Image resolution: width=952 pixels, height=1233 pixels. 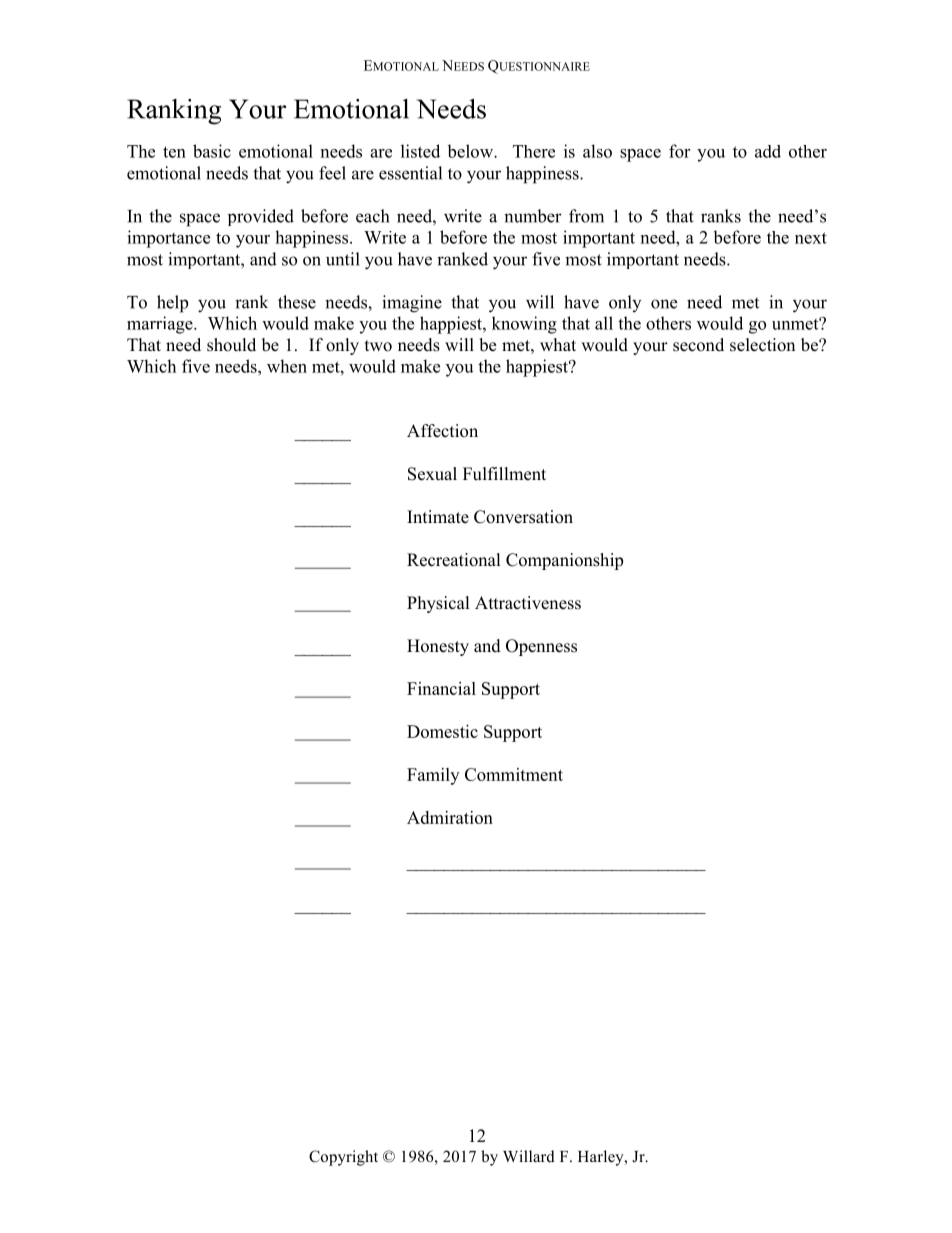 What do you see at coordinates (768, 151) in the screenshot?
I see `add` at bounding box center [768, 151].
